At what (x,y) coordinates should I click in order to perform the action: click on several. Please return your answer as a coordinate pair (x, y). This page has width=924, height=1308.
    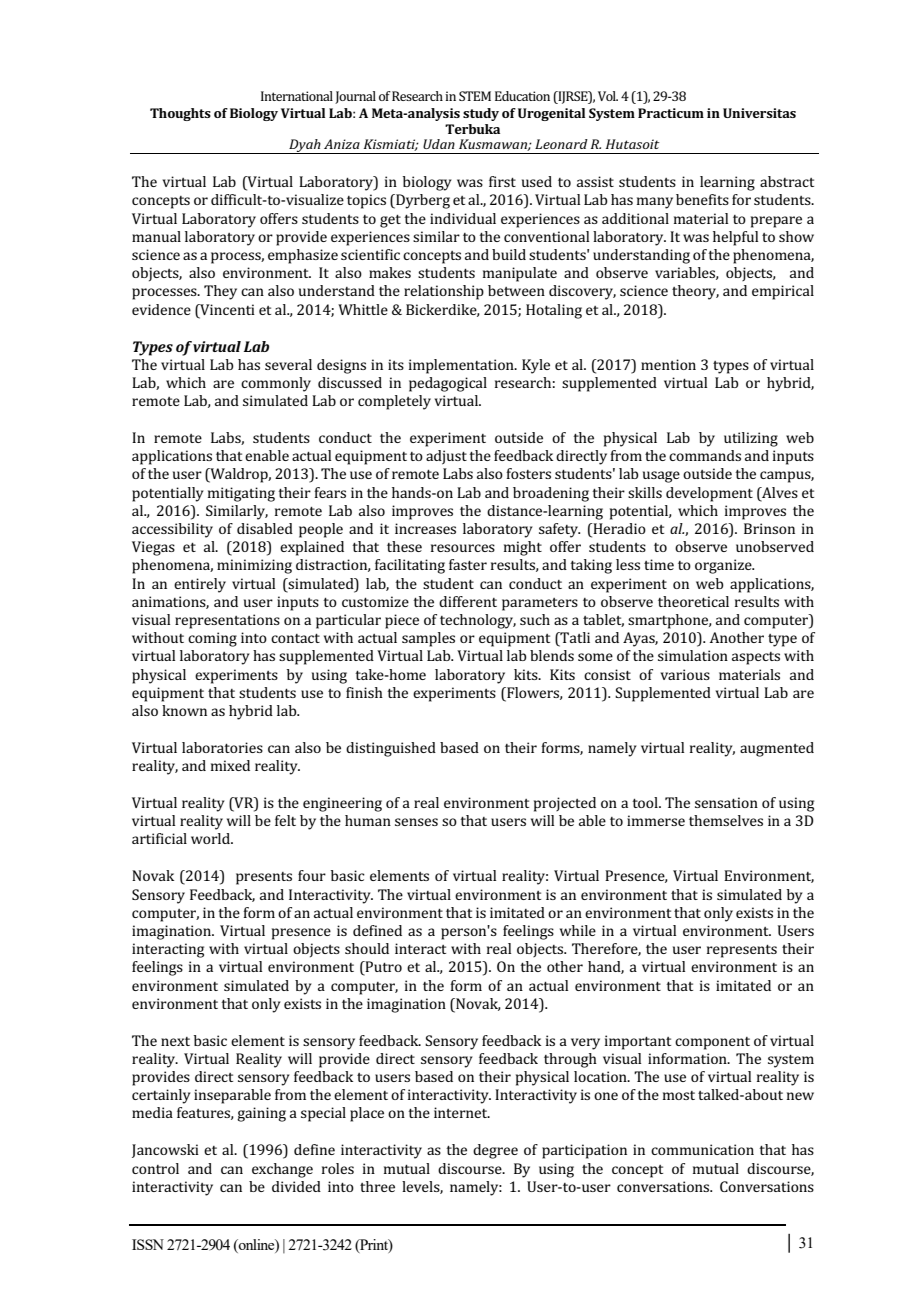
    Looking at the image, I should click on (288, 364).
